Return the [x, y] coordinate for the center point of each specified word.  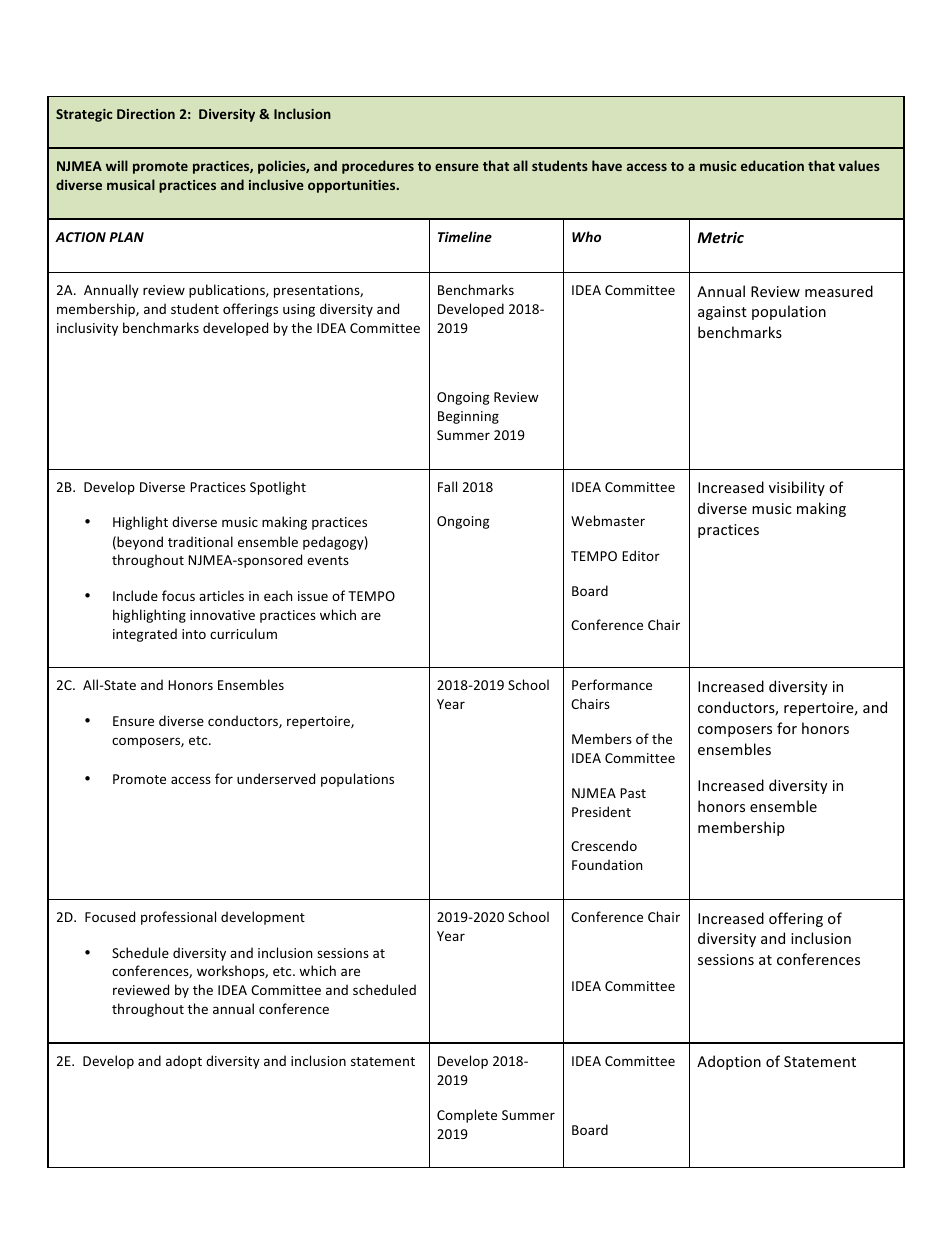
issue [313, 596]
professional [178, 918]
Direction [146, 114]
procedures [378, 167]
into [194, 634]
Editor [641, 555]
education [772, 165]
